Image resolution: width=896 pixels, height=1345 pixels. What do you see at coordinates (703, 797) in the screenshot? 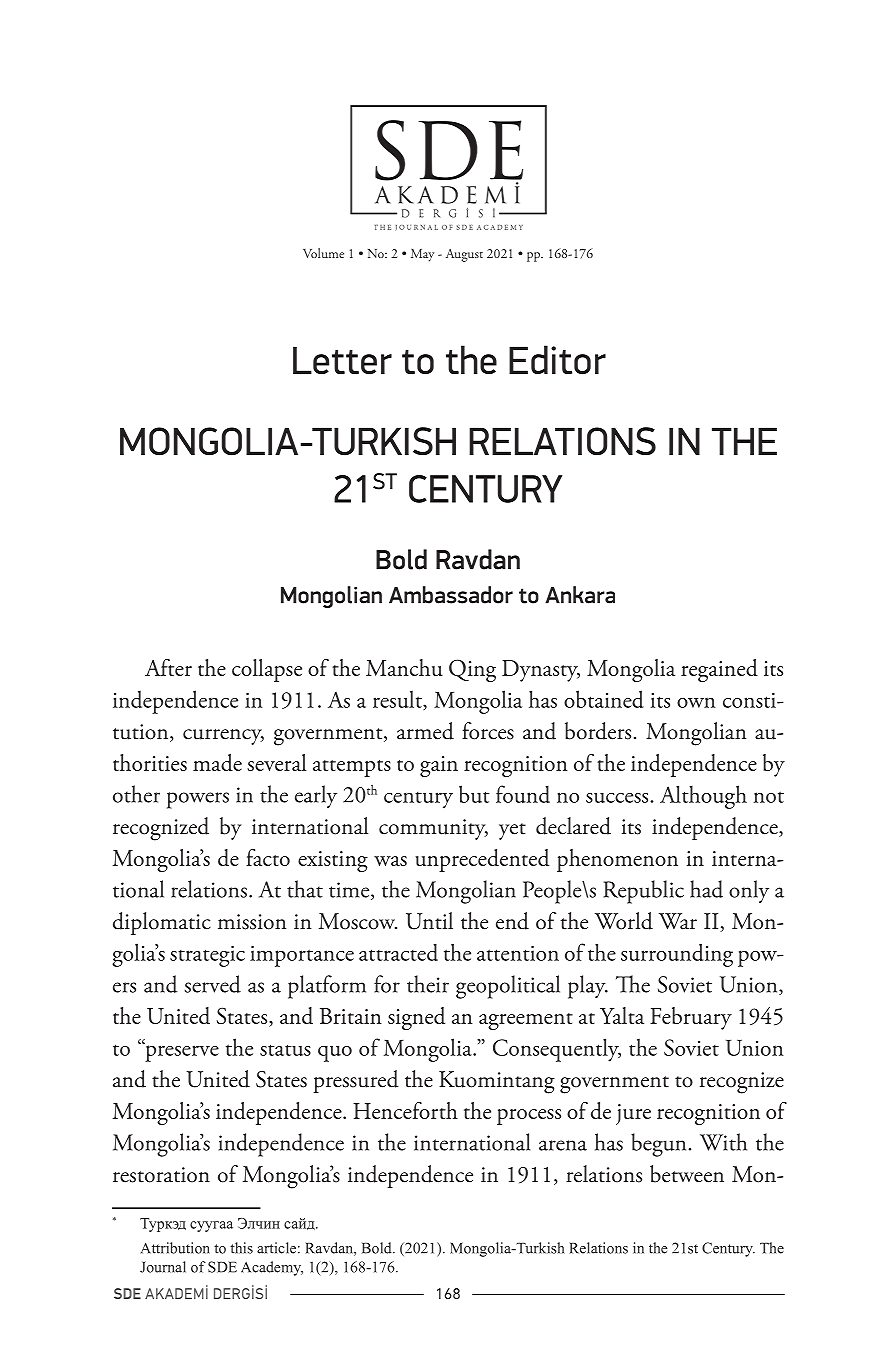
I see `Although` at bounding box center [703, 797].
